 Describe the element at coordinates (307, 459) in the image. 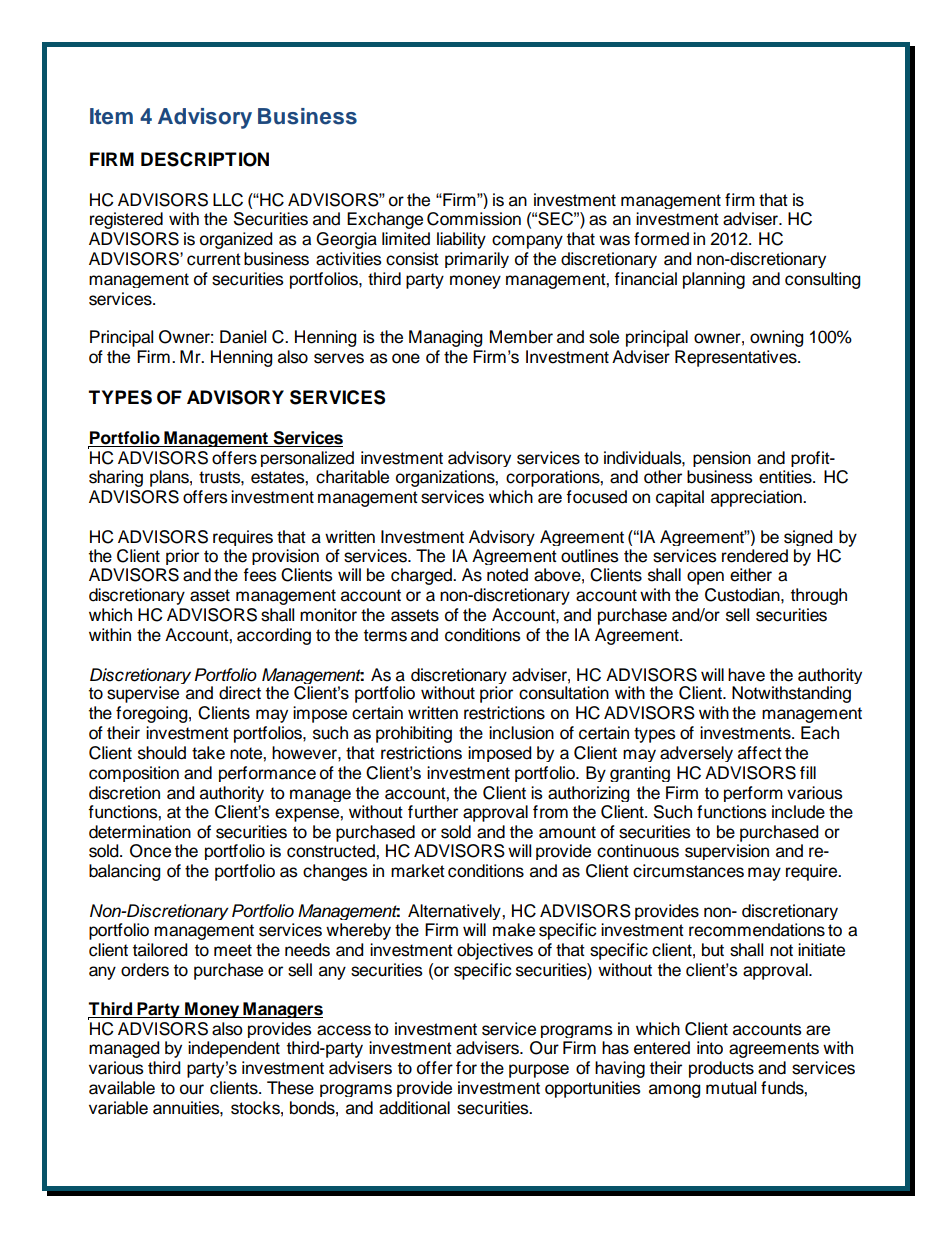

I see `personalized` at that location.
